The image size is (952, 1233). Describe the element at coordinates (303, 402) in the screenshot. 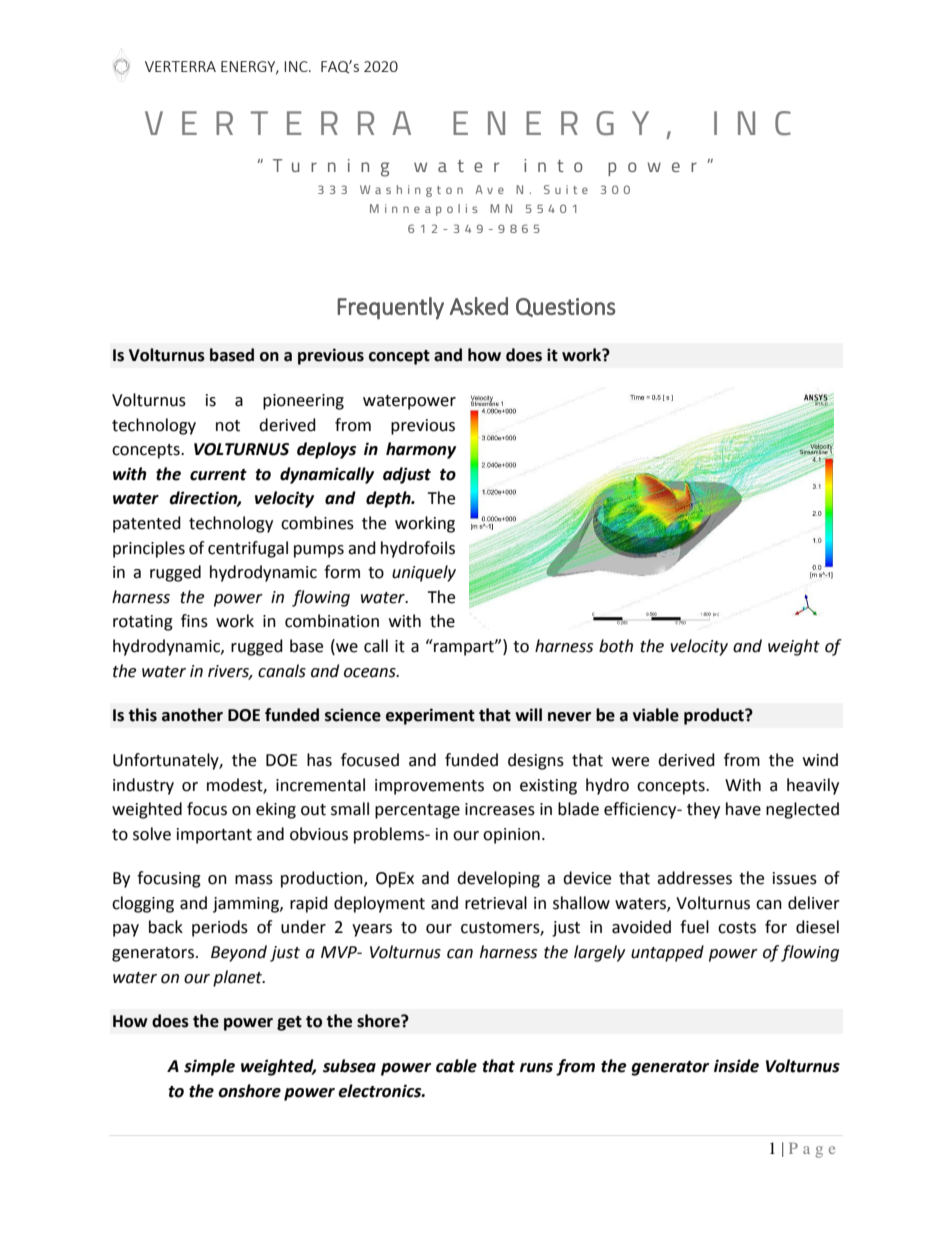

I see `pioneering` at that location.
